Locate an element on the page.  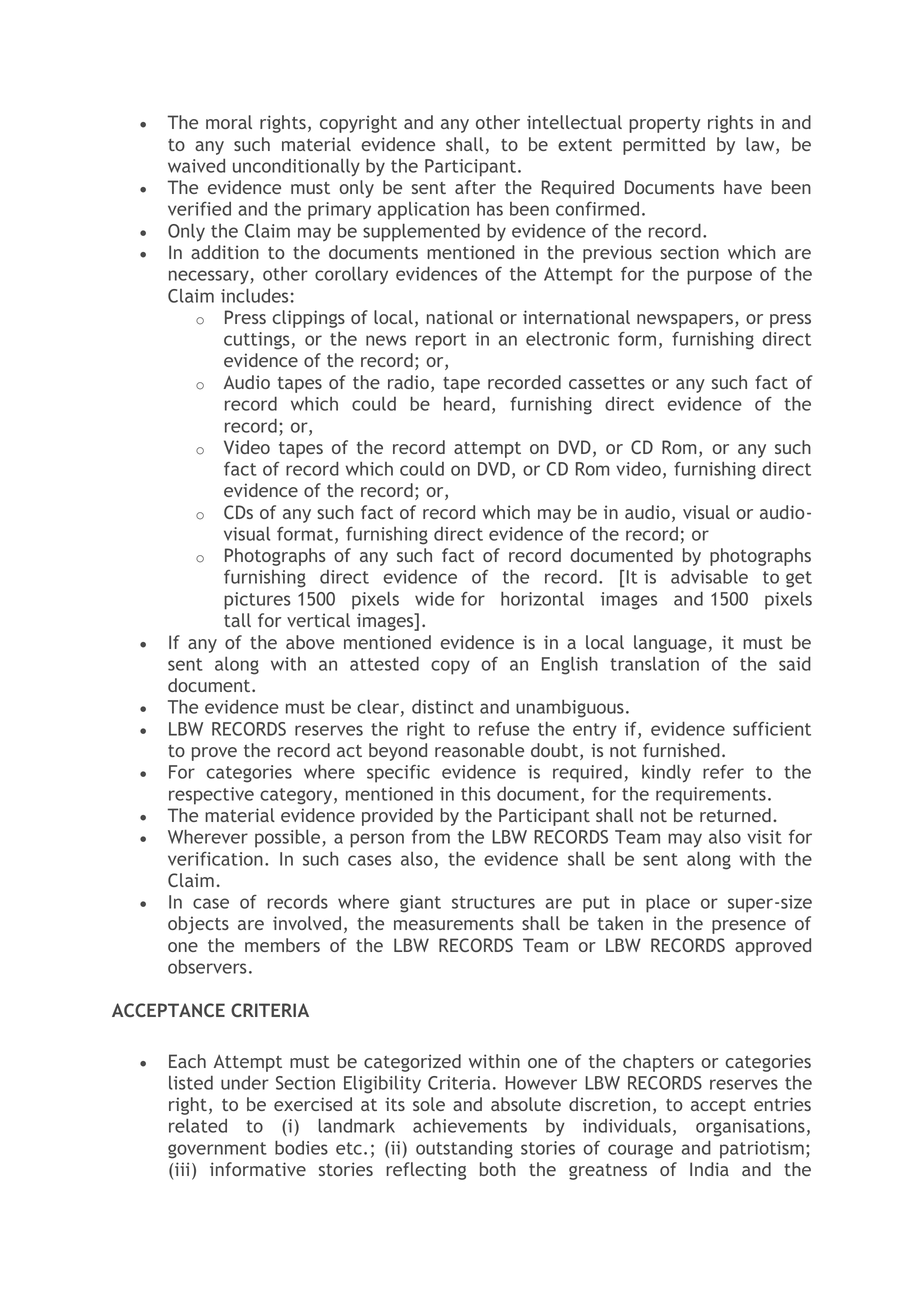
structures is located at coordinates (493, 902).
